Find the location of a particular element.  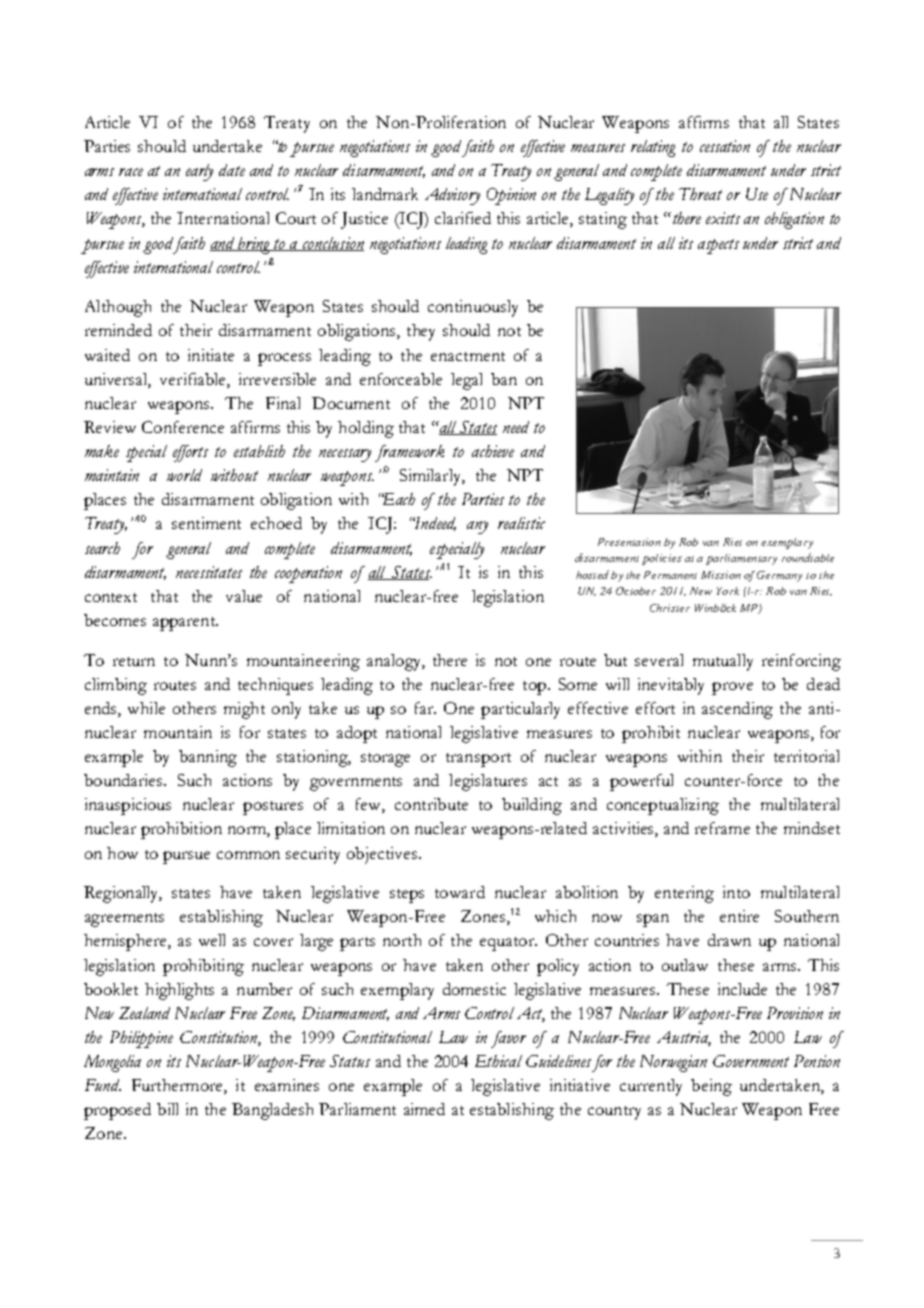

Mission is located at coordinates (721, 575).
